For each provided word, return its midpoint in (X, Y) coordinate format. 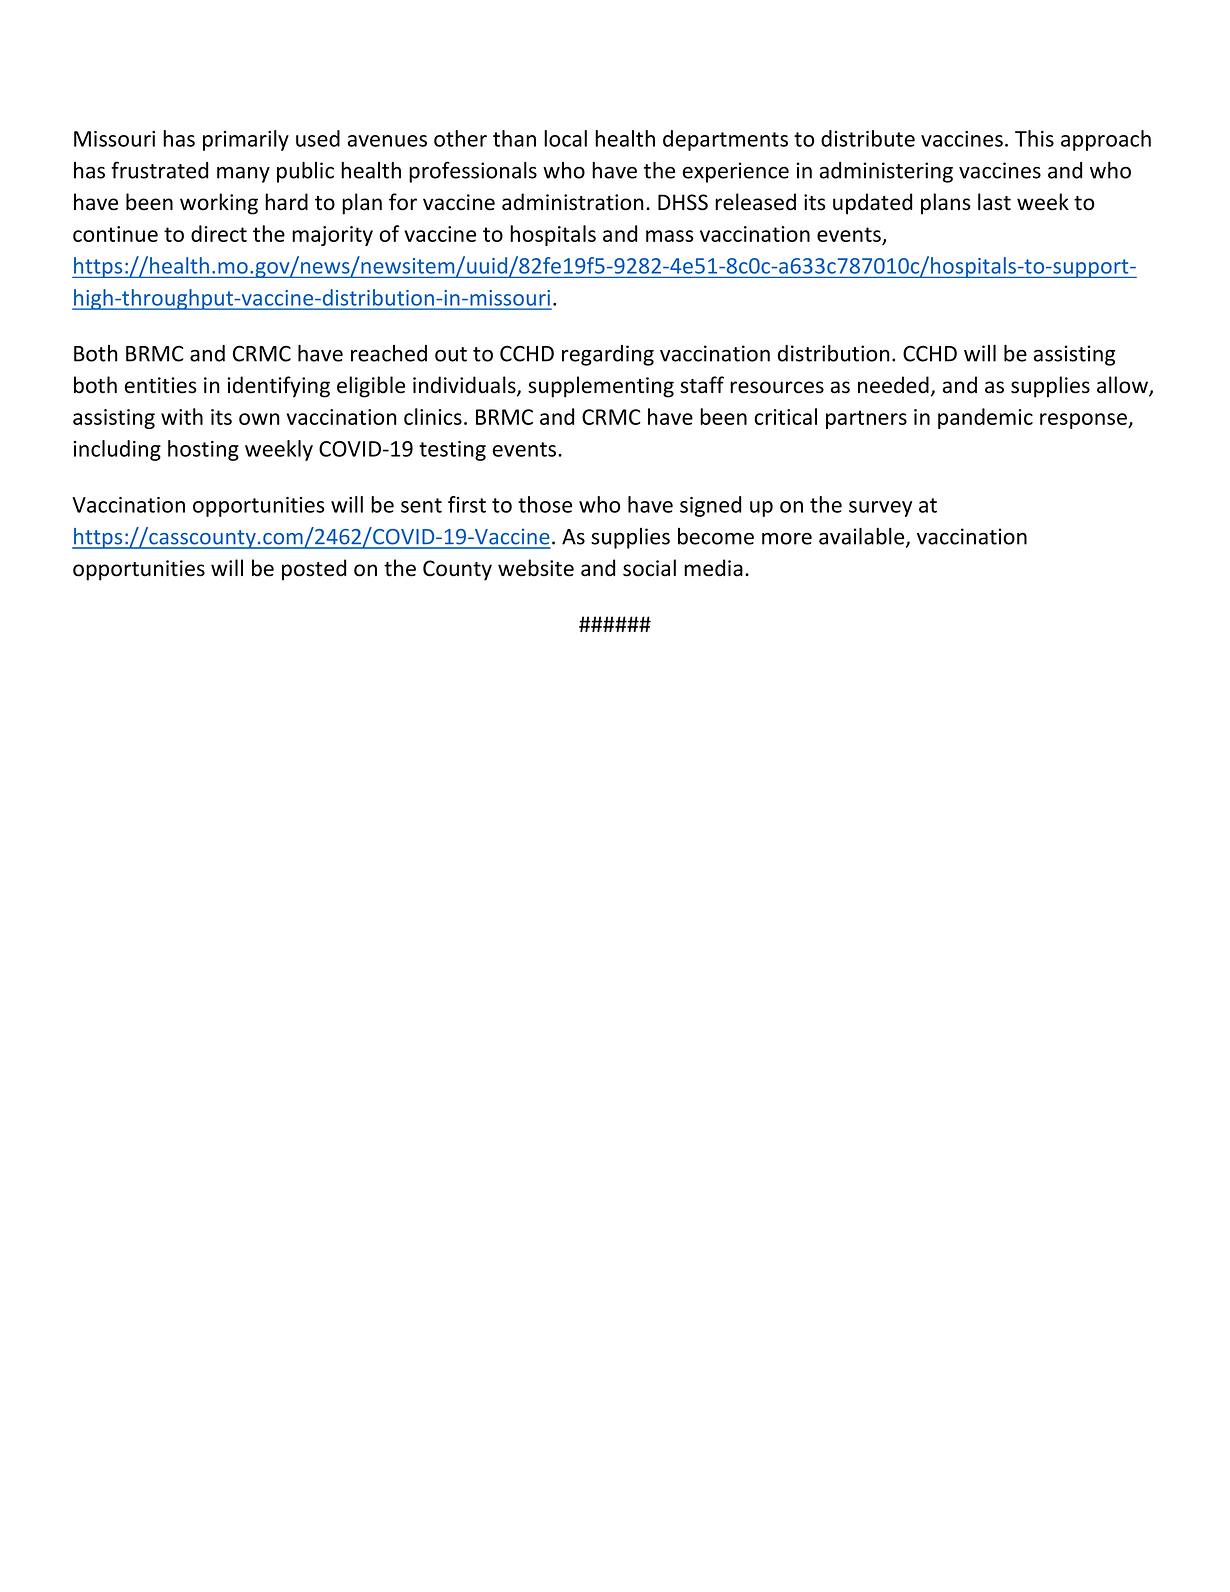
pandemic (985, 418)
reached (389, 353)
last (994, 202)
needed (893, 385)
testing (452, 451)
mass (670, 236)
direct (219, 233)
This (1034, 138)
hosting (203, 450)
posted (314, 570)
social (649, 568)
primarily (246, 140)
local (565, 138)
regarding (608, 355)
